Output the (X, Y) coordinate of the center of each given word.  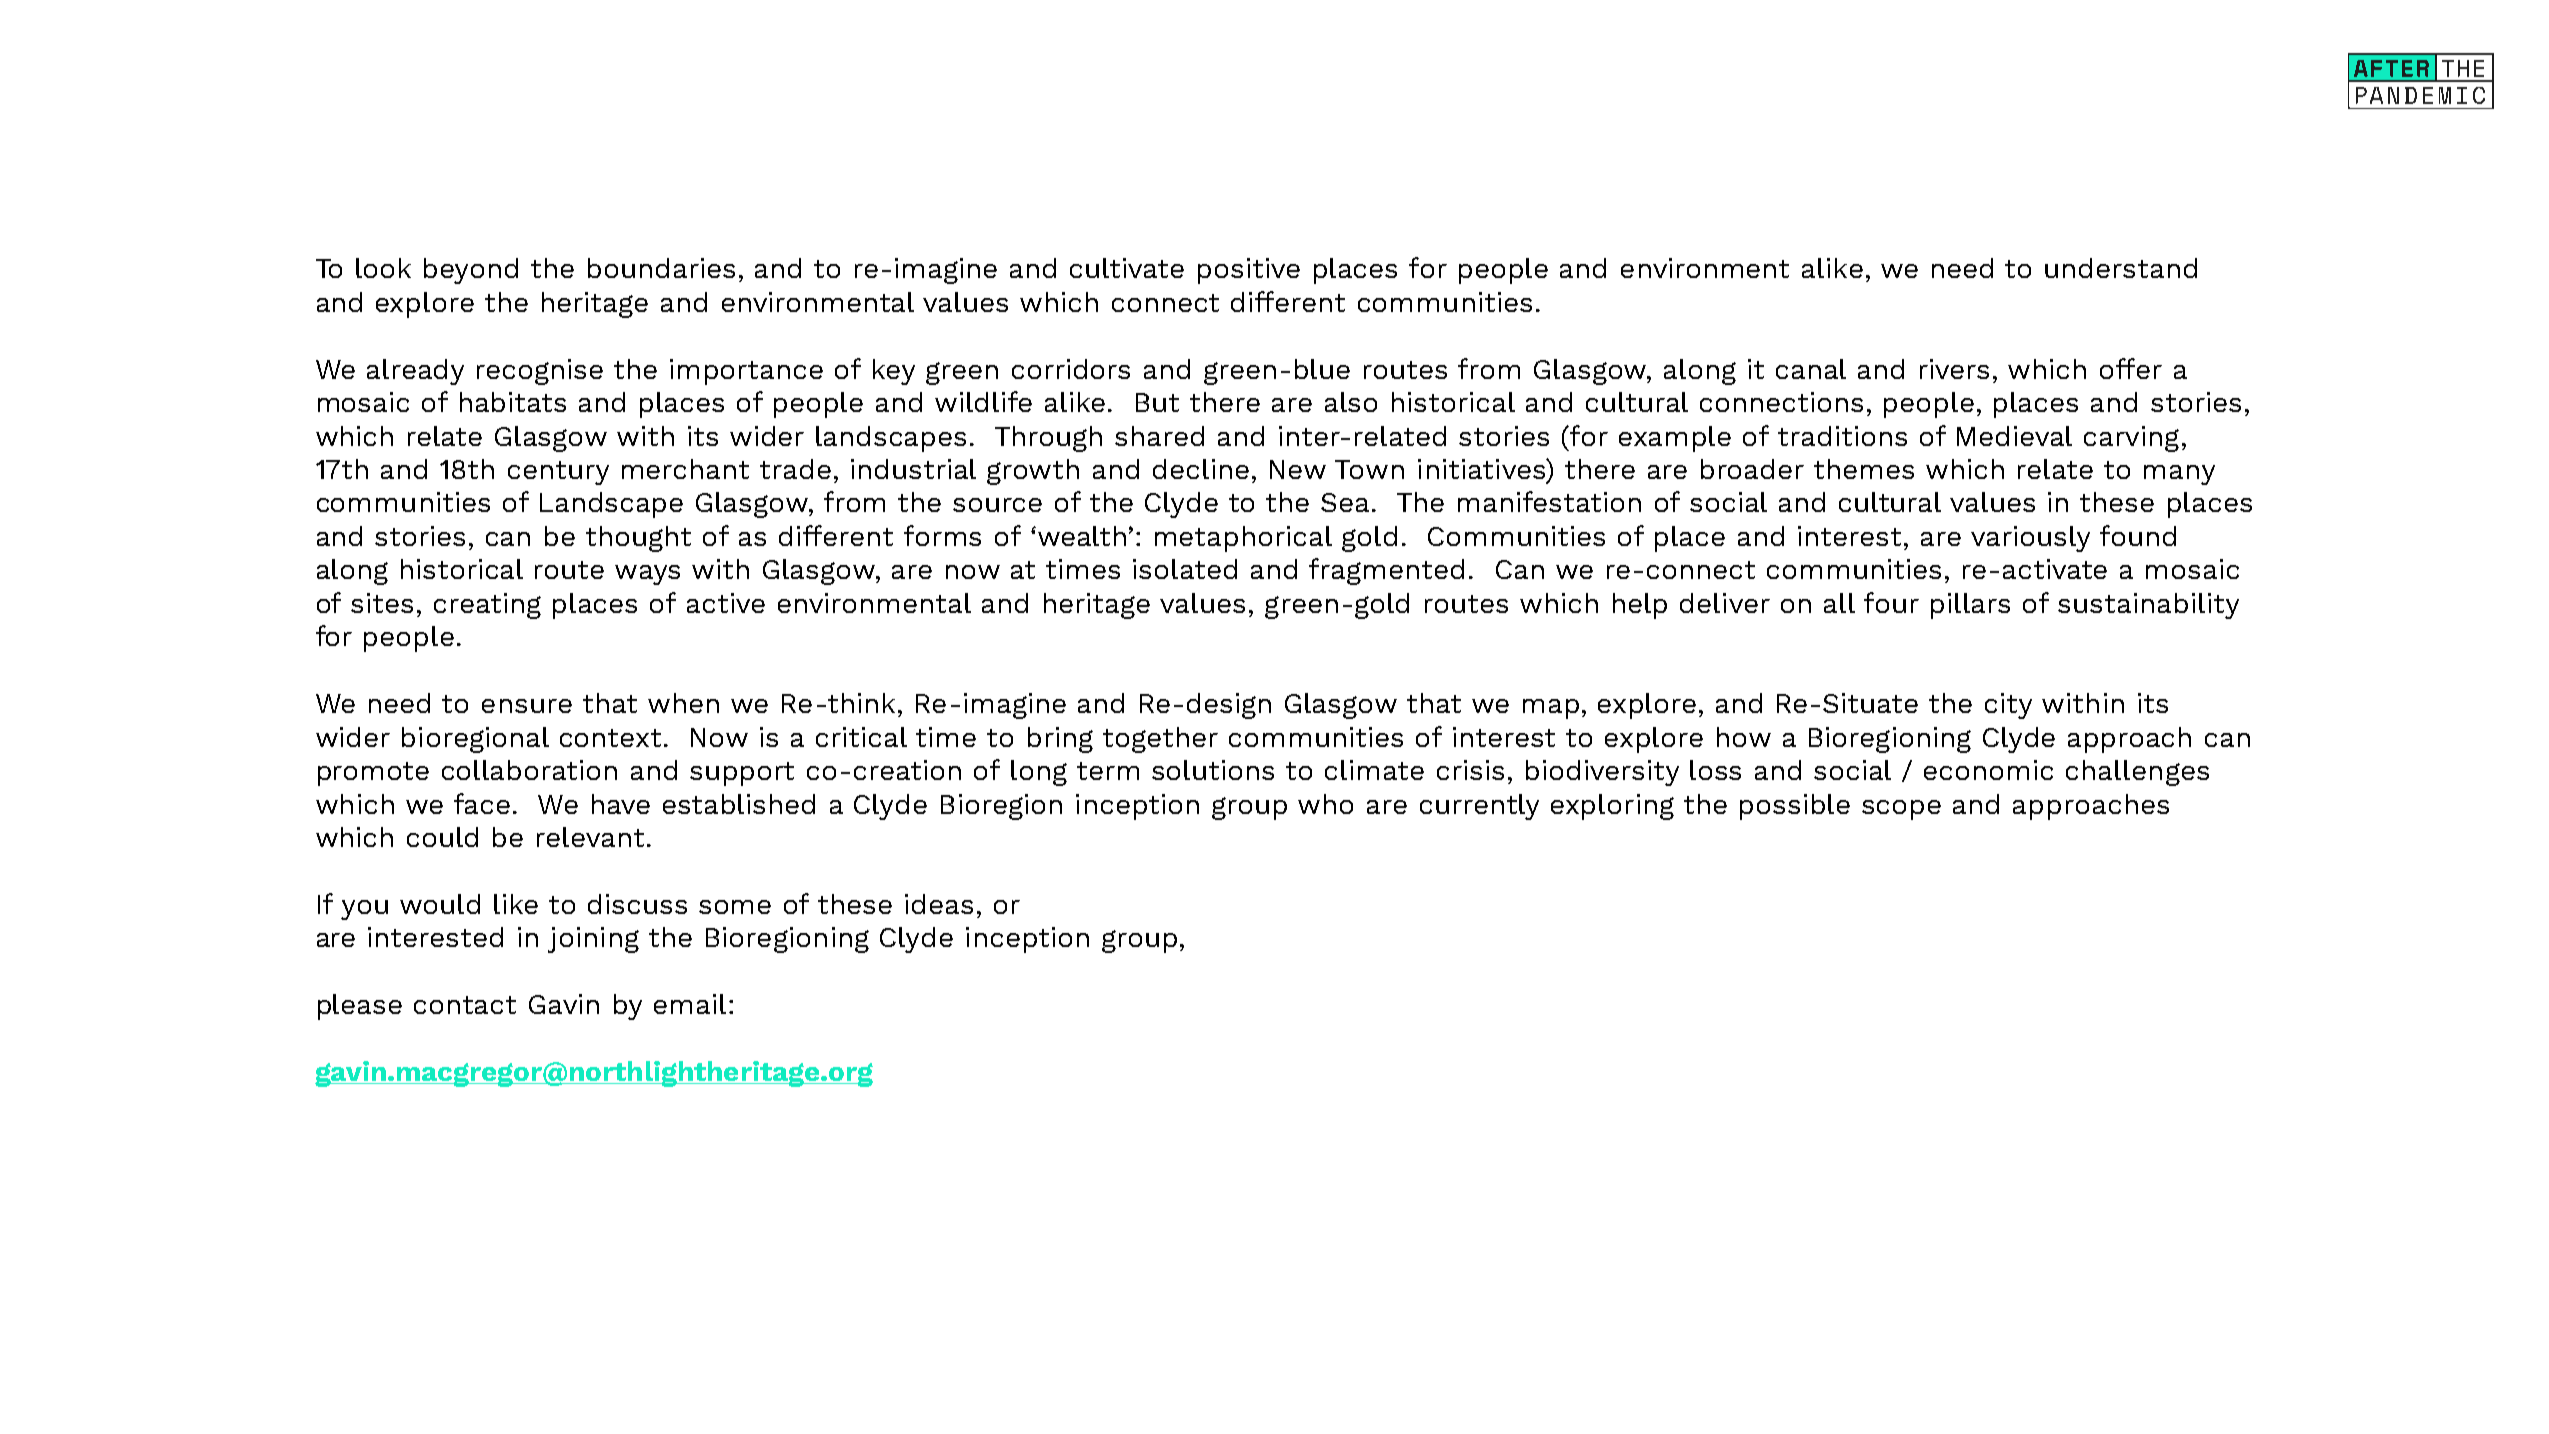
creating (487, 606)
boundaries (661, 268)
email (690, 1004)
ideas (939, 904)
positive (1249, 271)
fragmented (1386, 571)
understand (2121, 268)
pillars (1970, 606)
